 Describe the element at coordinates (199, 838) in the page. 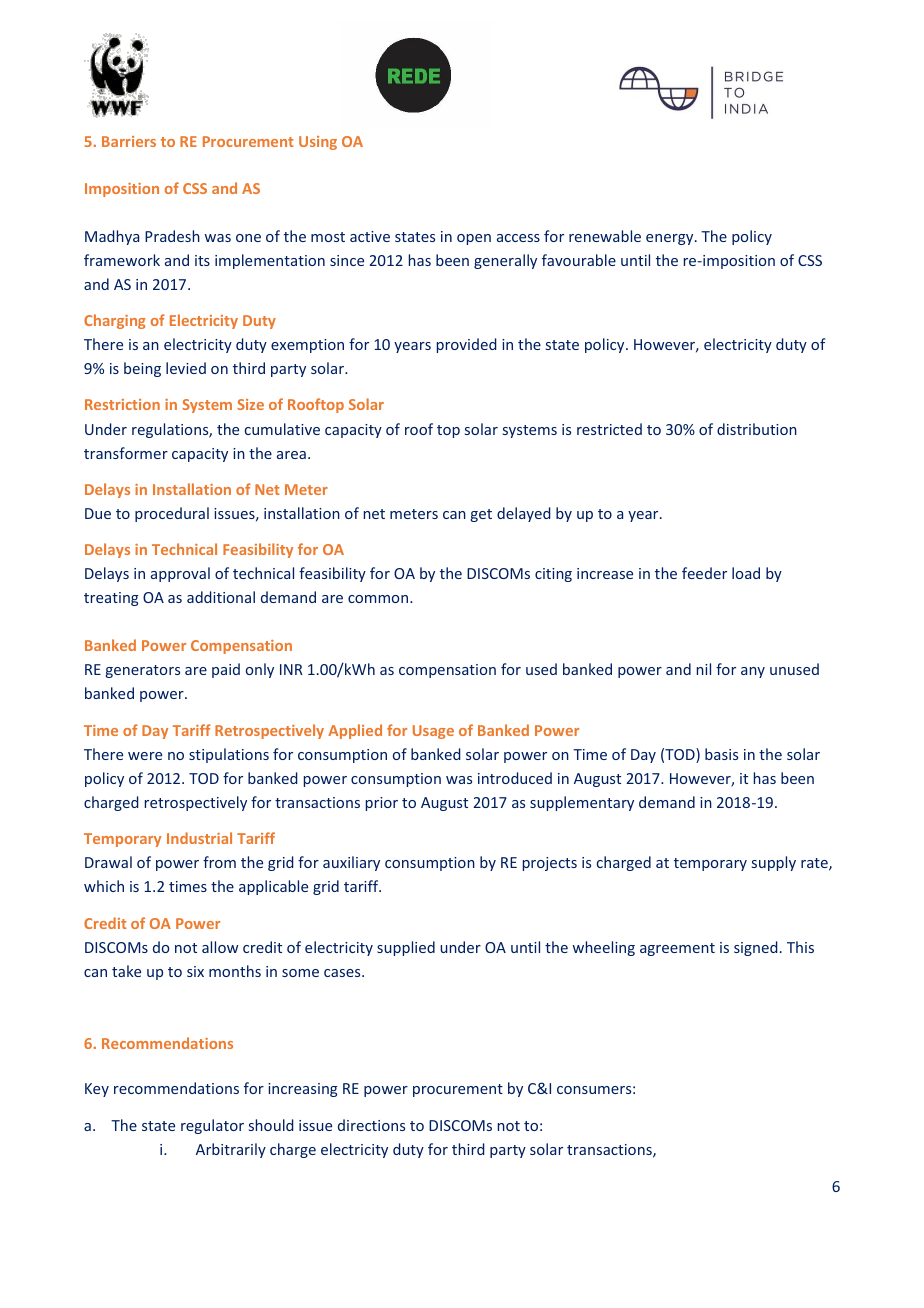

I see `Industrial` at that location.
